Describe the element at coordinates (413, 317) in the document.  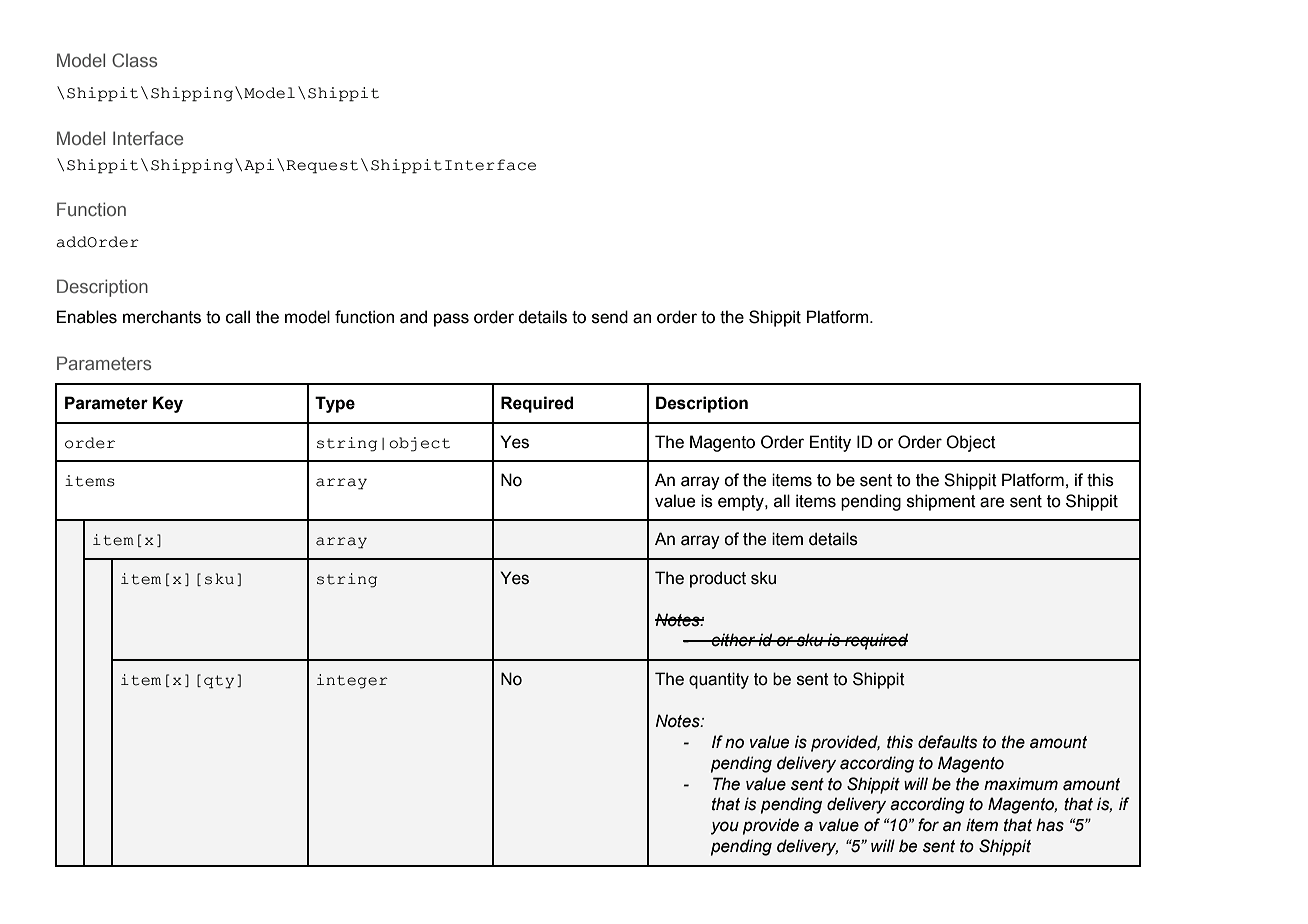
I see `and` at that location.
